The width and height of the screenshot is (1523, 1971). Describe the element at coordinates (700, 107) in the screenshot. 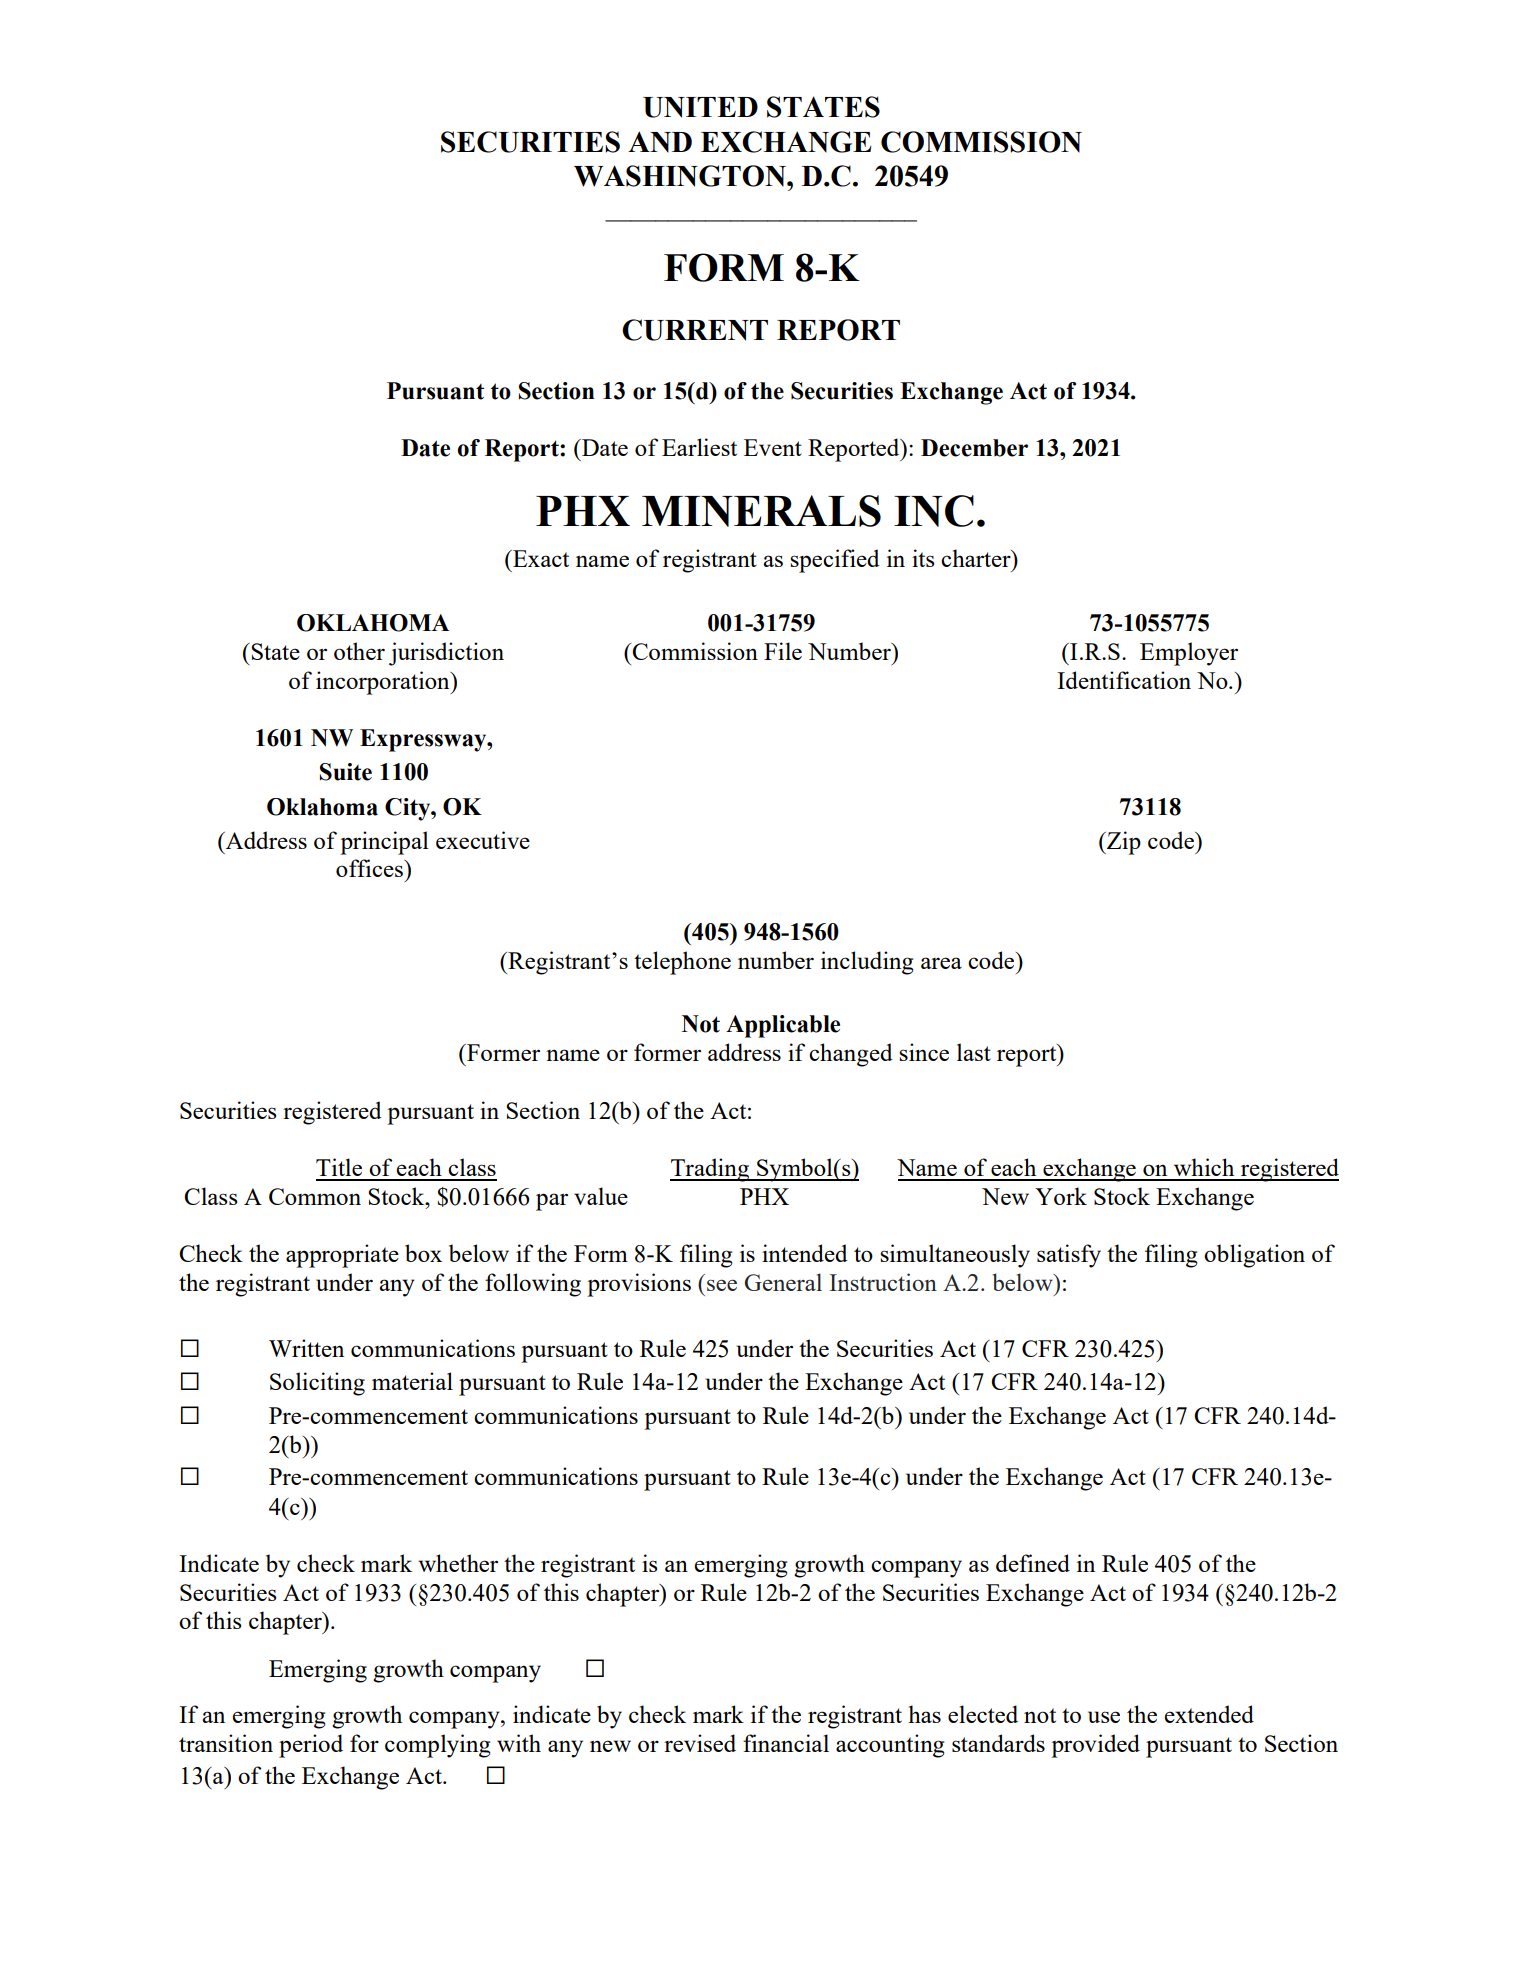

I see `UNITED` at that location.
